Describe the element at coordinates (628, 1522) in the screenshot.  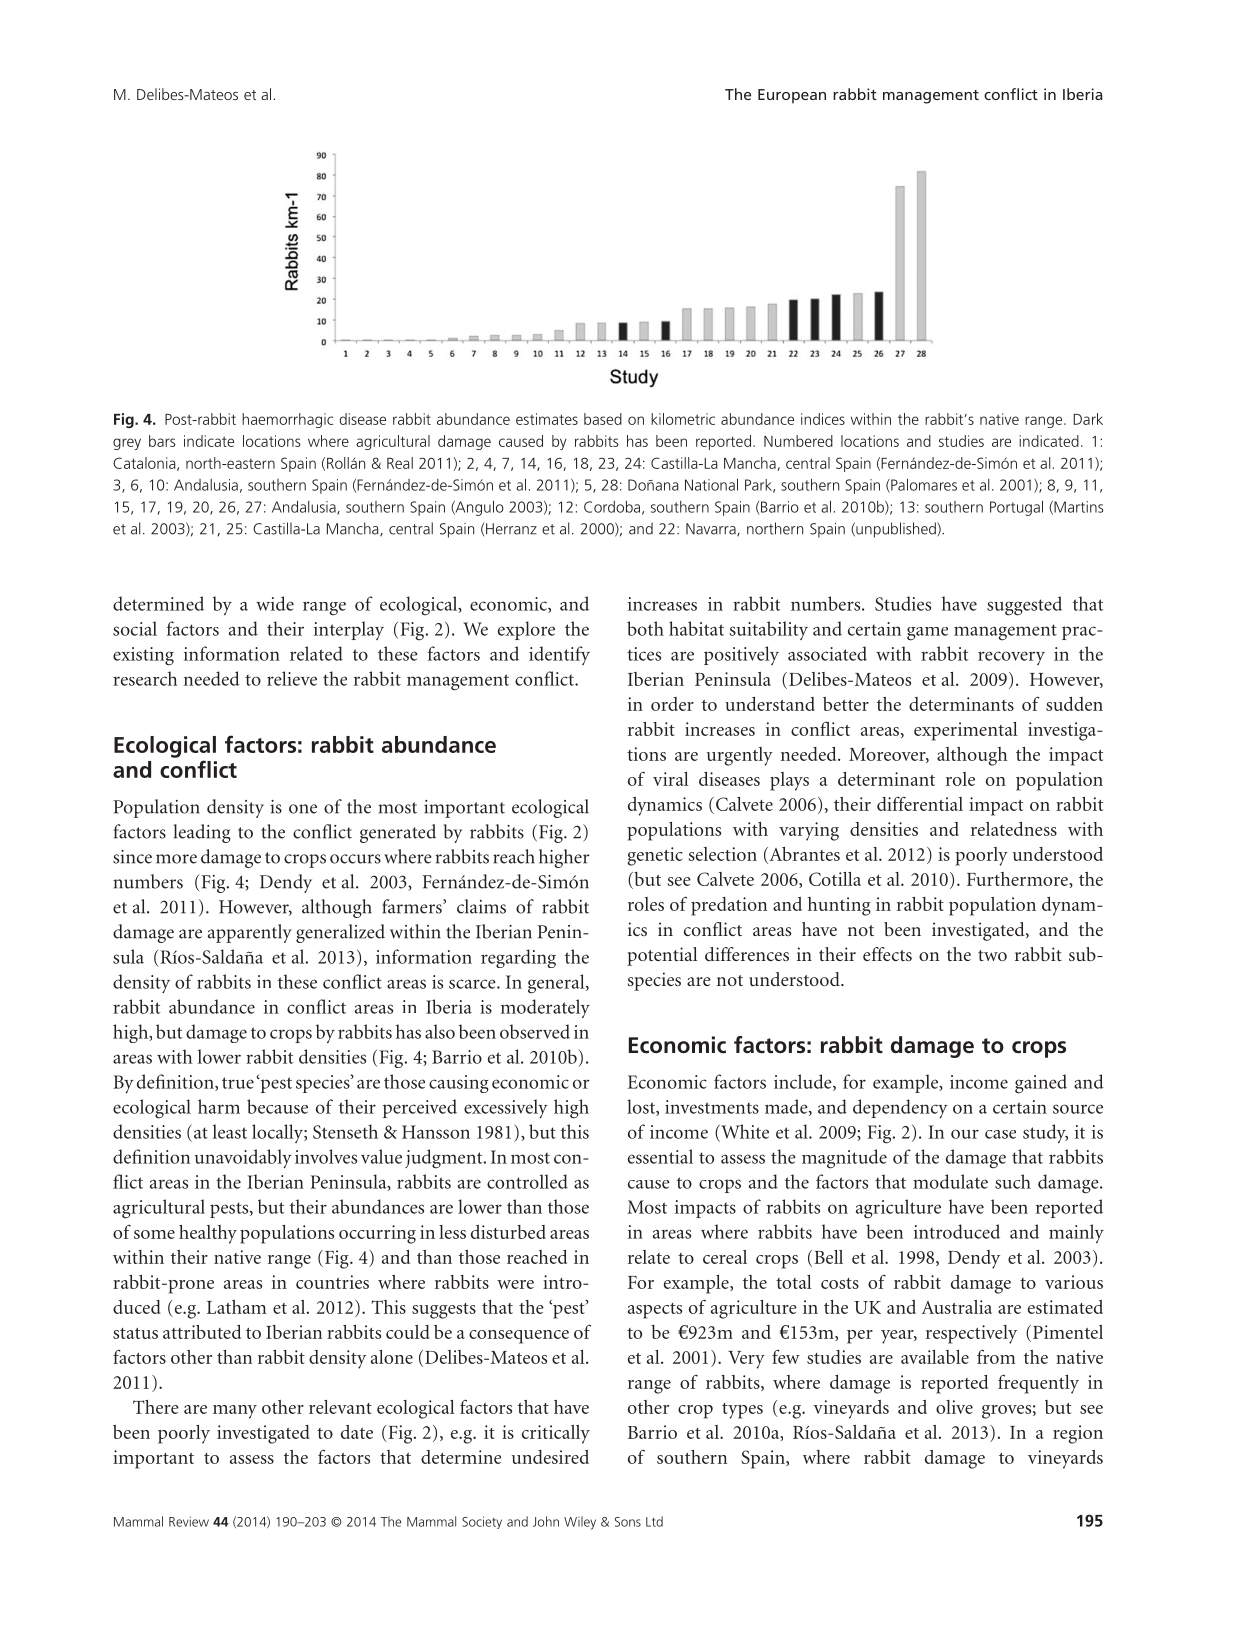
I see `Sons` at that location.
